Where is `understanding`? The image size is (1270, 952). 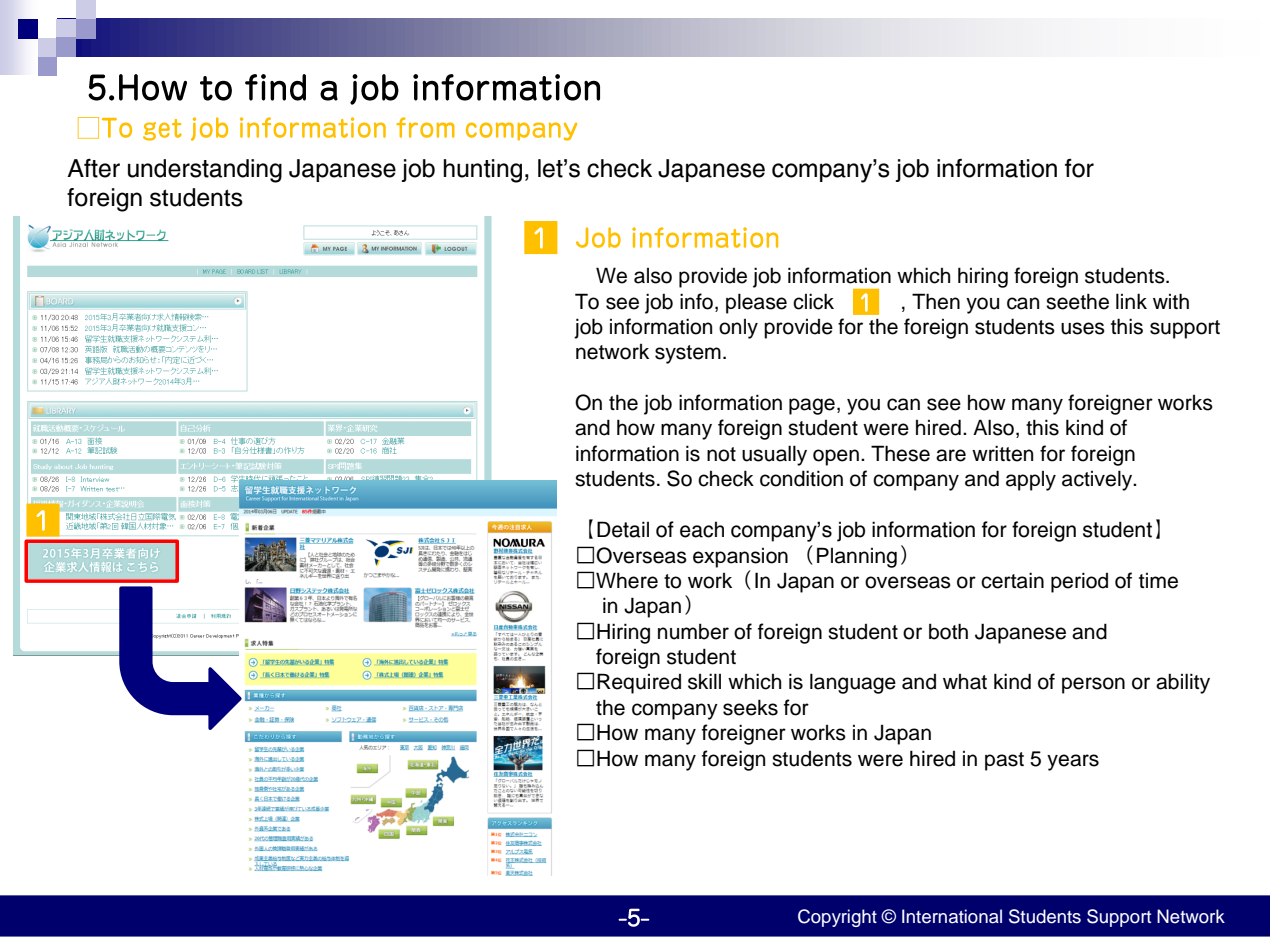
understanding is located at coordinates (205, 171).
